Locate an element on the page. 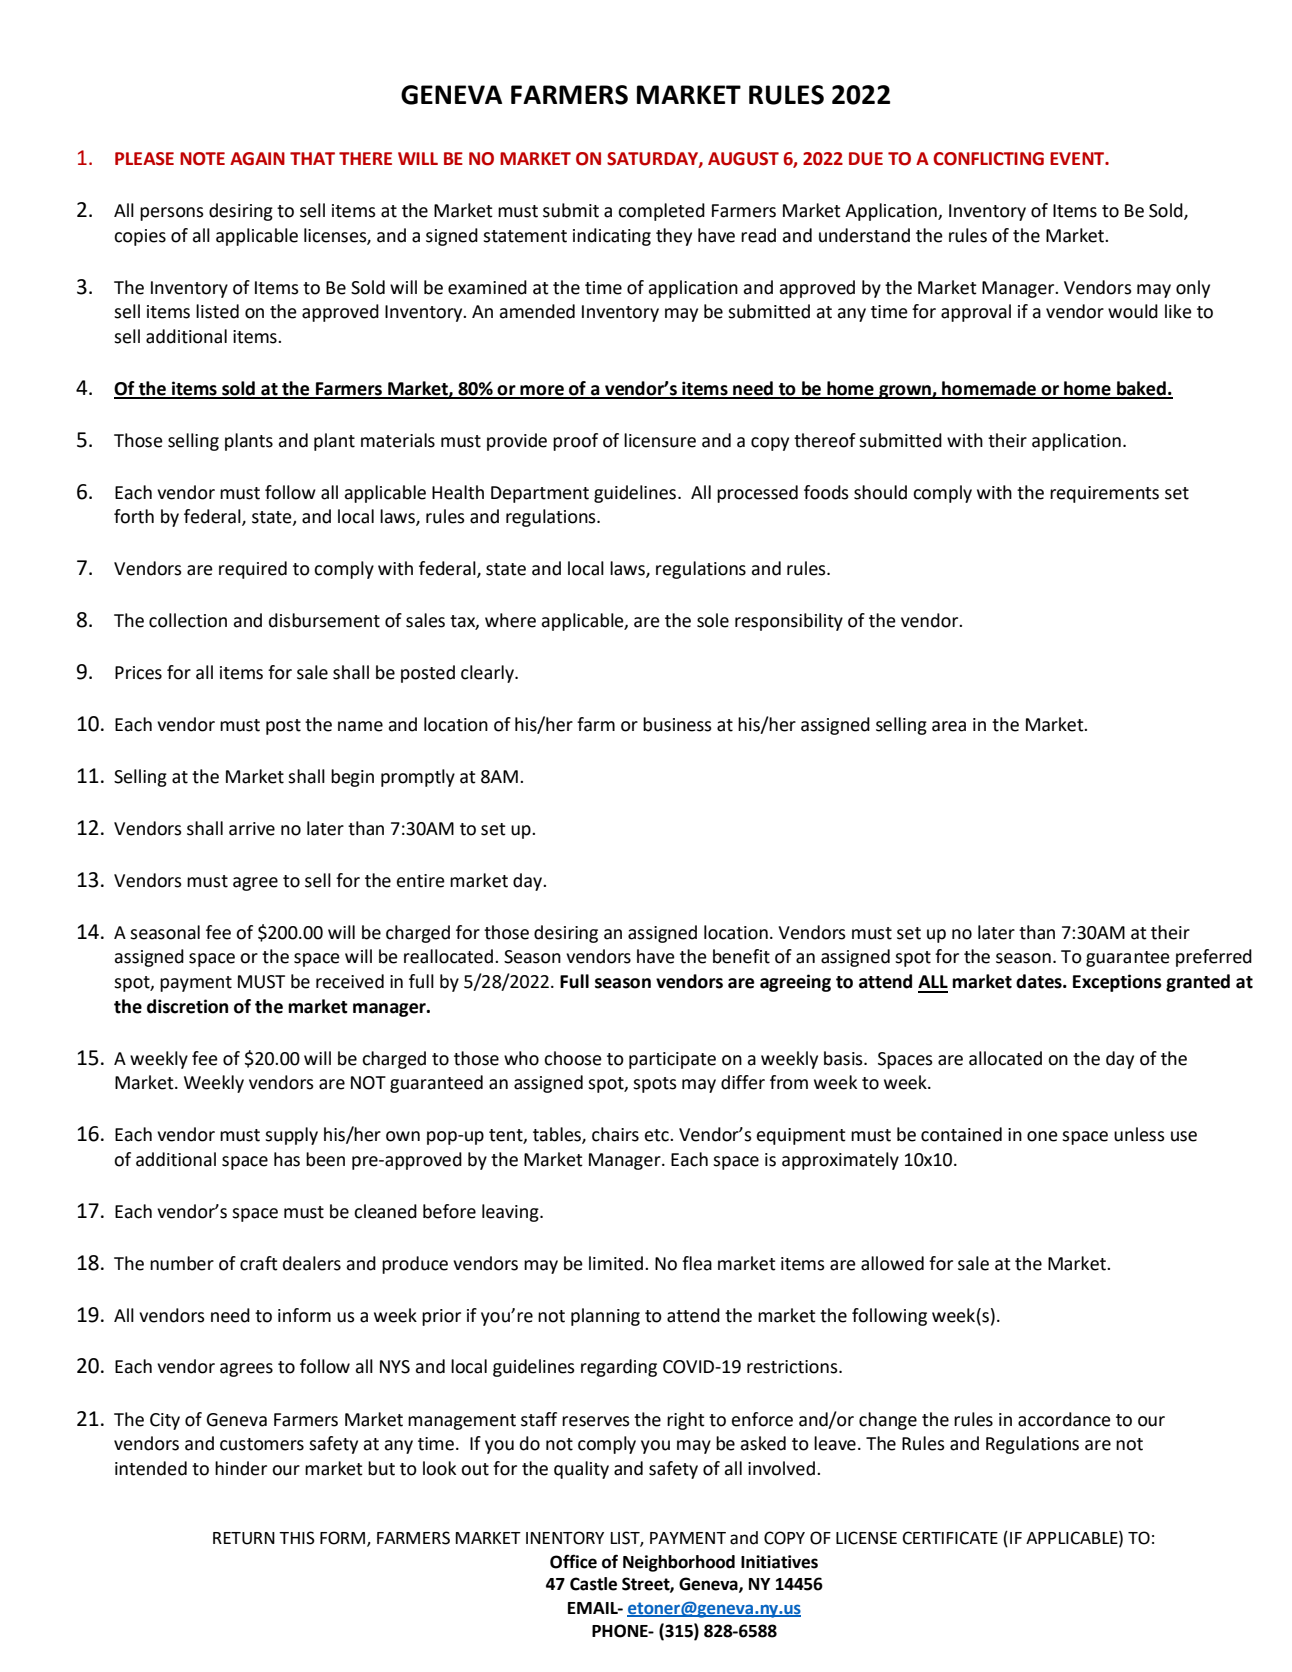 This page has height=1672, width=1292. sole is located at coordinates (713, 620).
